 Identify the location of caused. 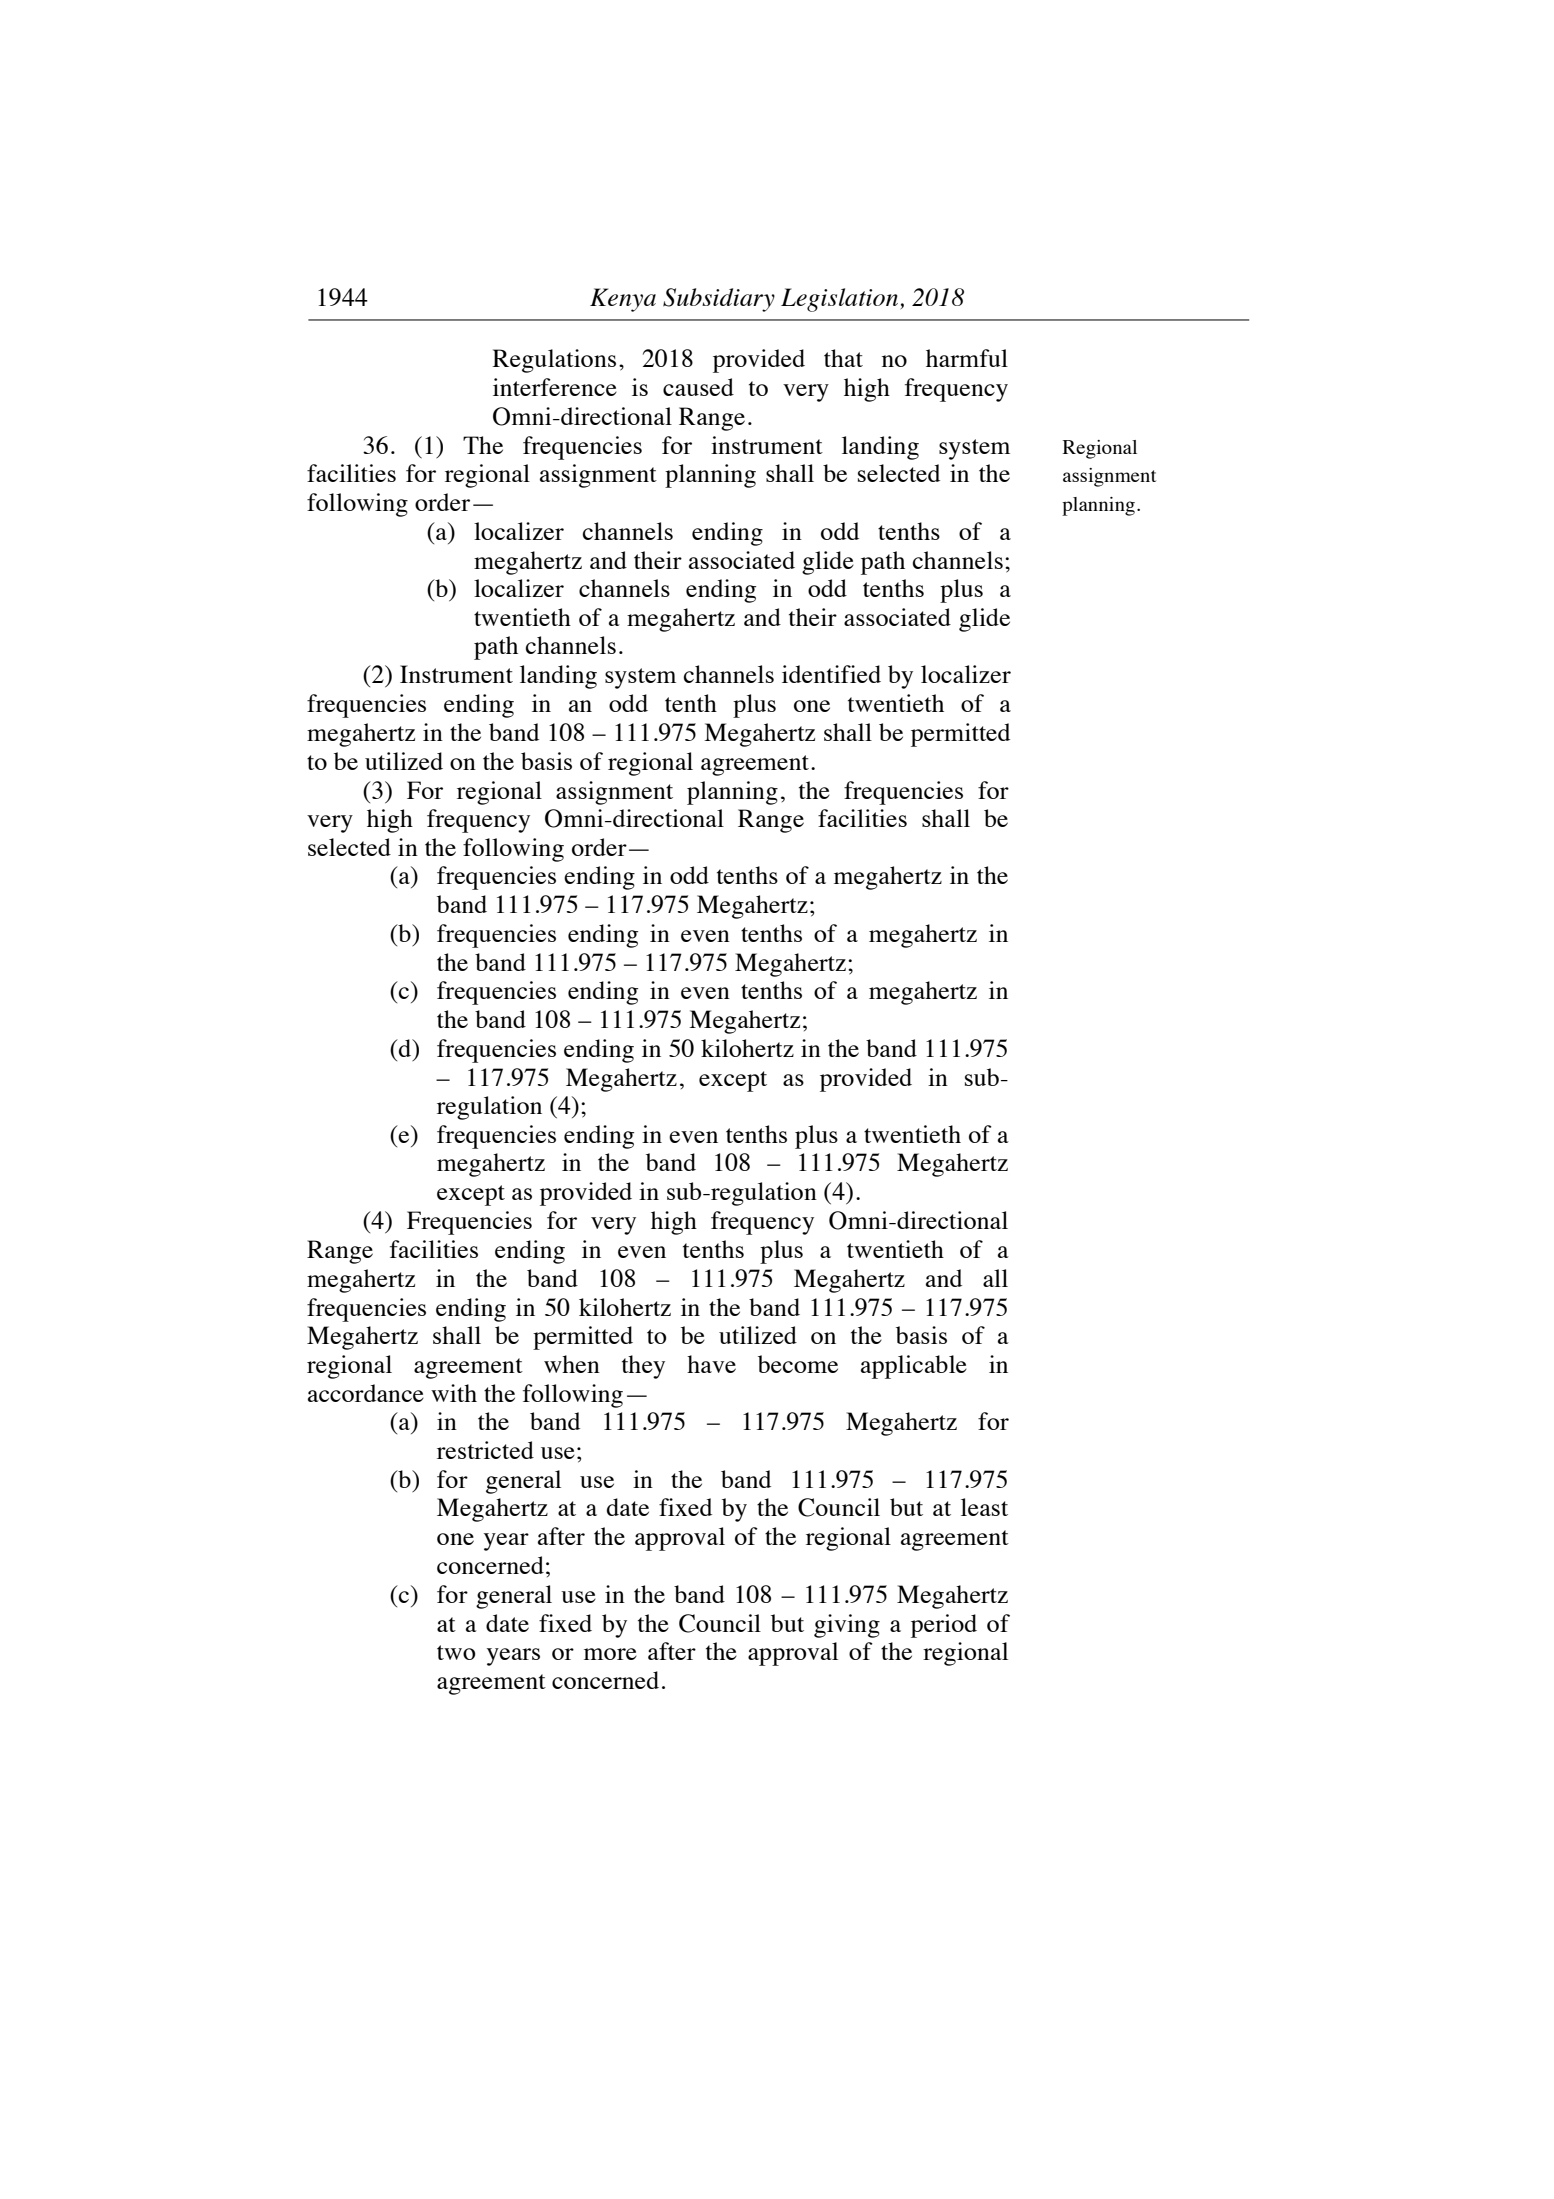
(698, 387).
